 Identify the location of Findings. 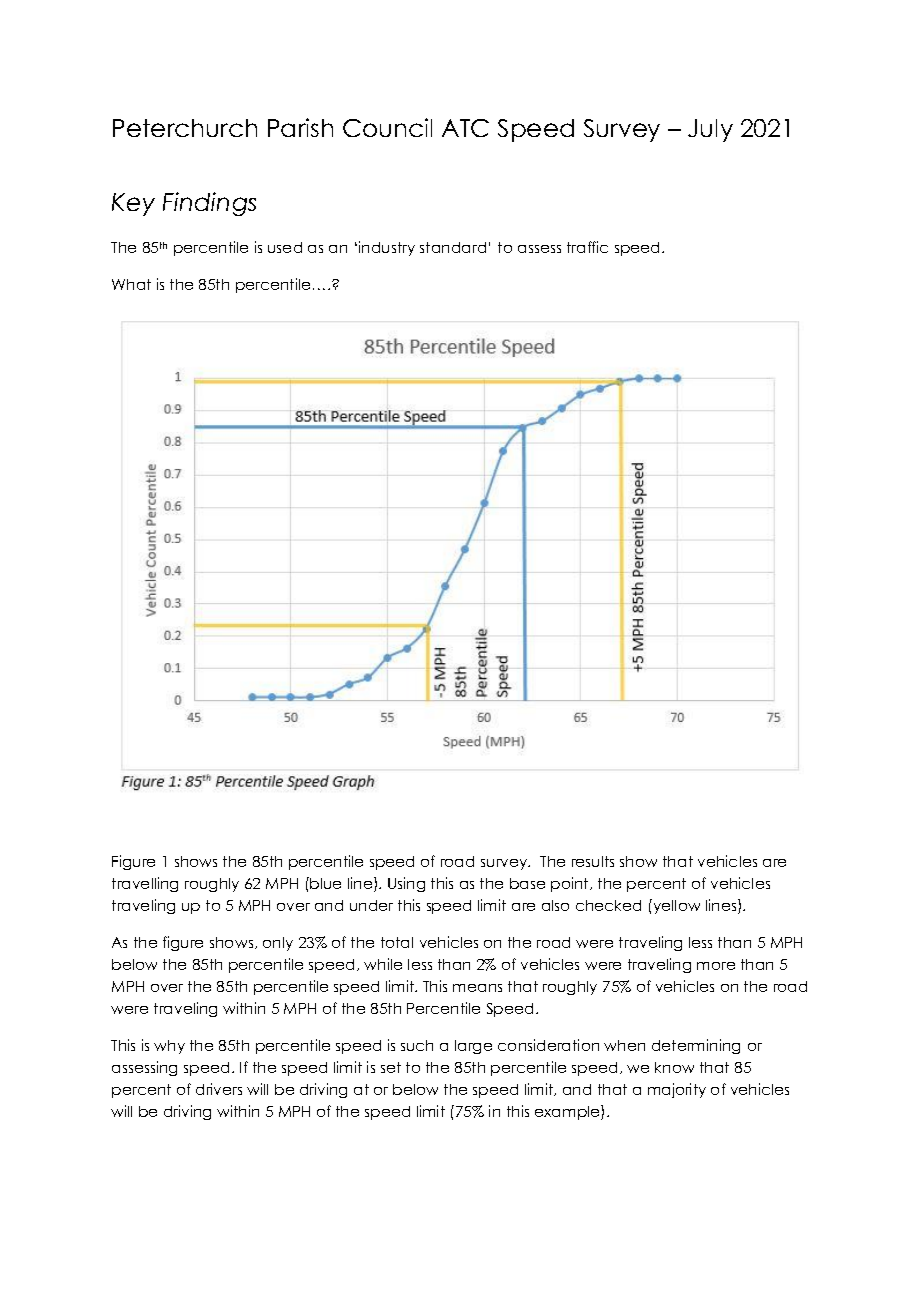
(209, 204).
